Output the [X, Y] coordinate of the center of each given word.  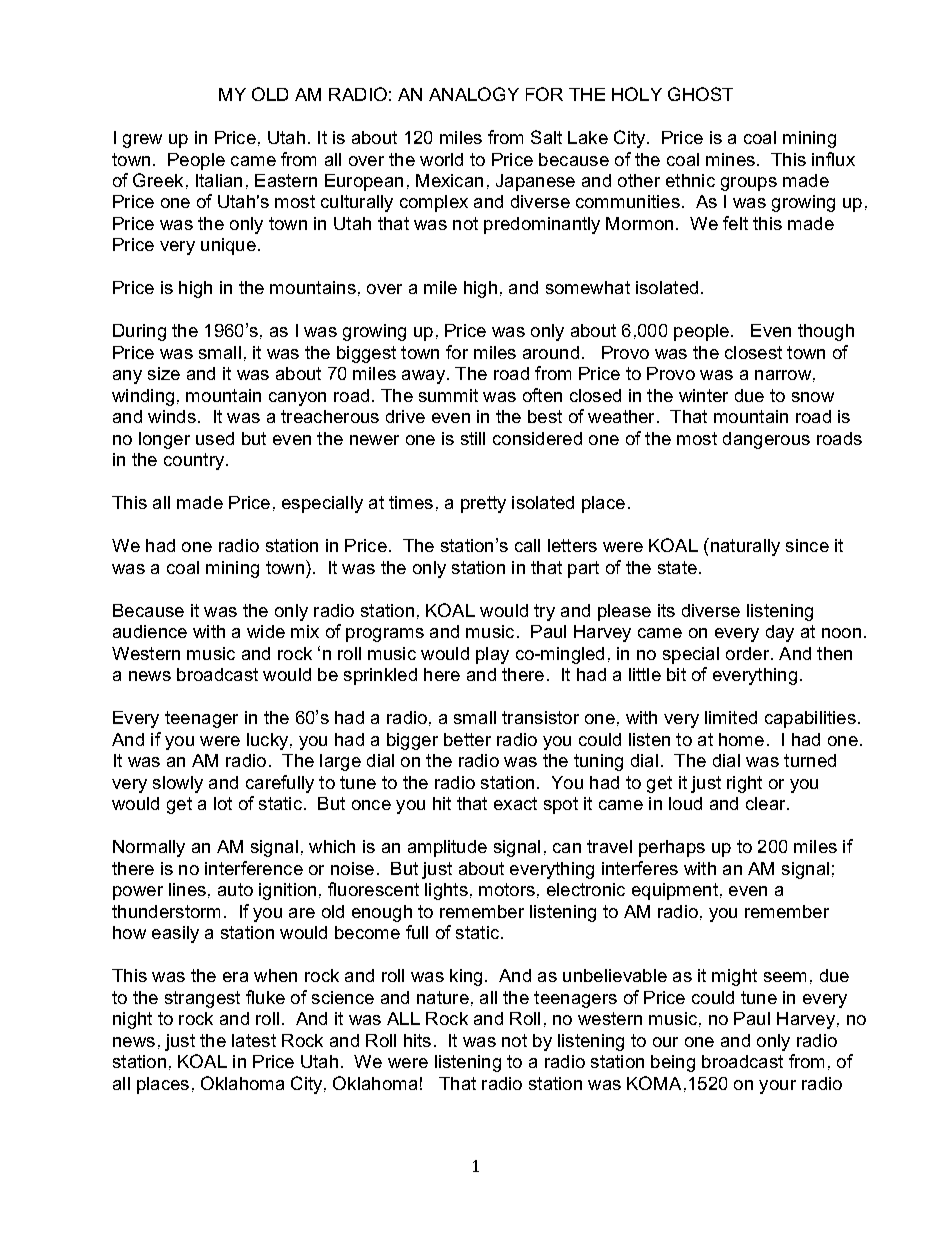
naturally [744, 547]
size [164, 373]
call [527, 545]
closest [753, 352]
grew [142, 141]
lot [223, 803]
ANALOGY [474, 94]
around [551, 352]
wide [266, 631]
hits [417, 1040]
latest [254, 1040]
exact [515, 803]
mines [730, 159]
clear [767, 803]
